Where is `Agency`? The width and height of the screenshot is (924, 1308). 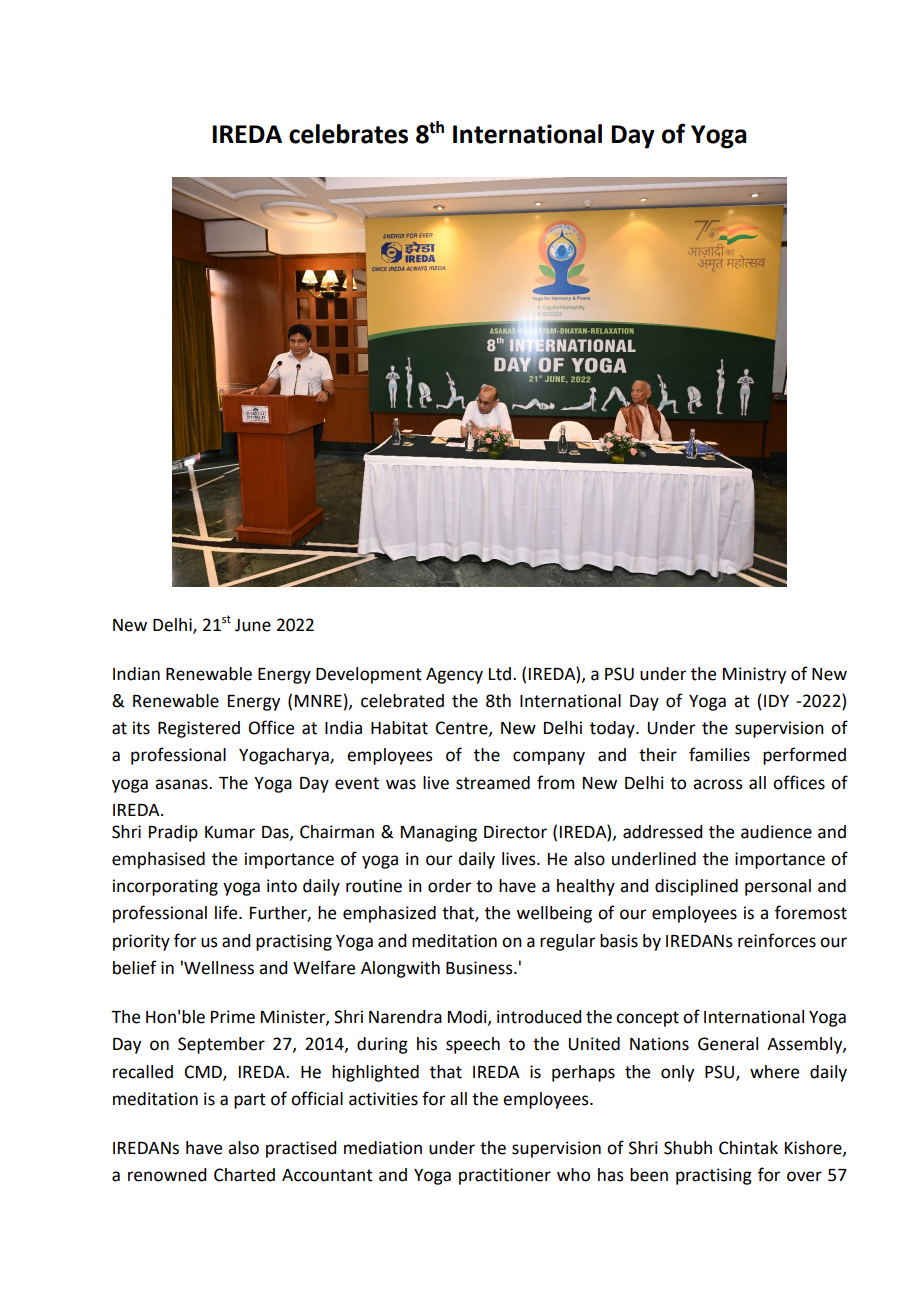 Agency is located at coordinates (454, 676).
